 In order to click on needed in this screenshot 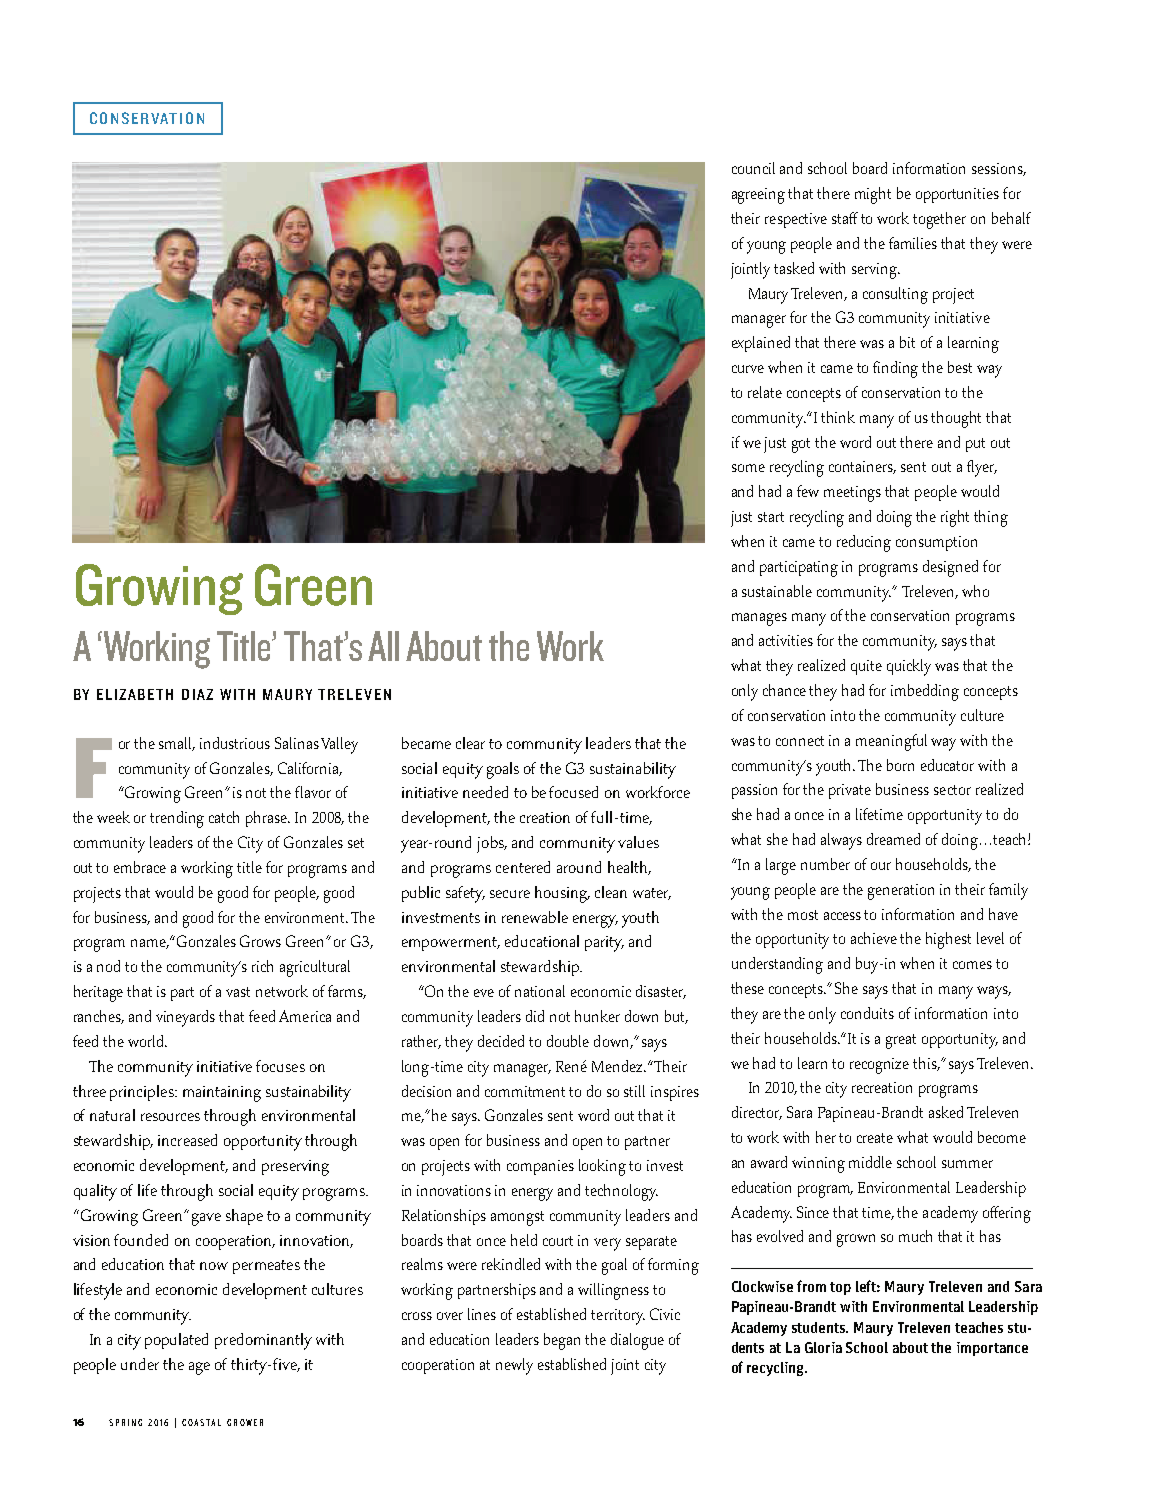, I will do `click(485, 792)`.
